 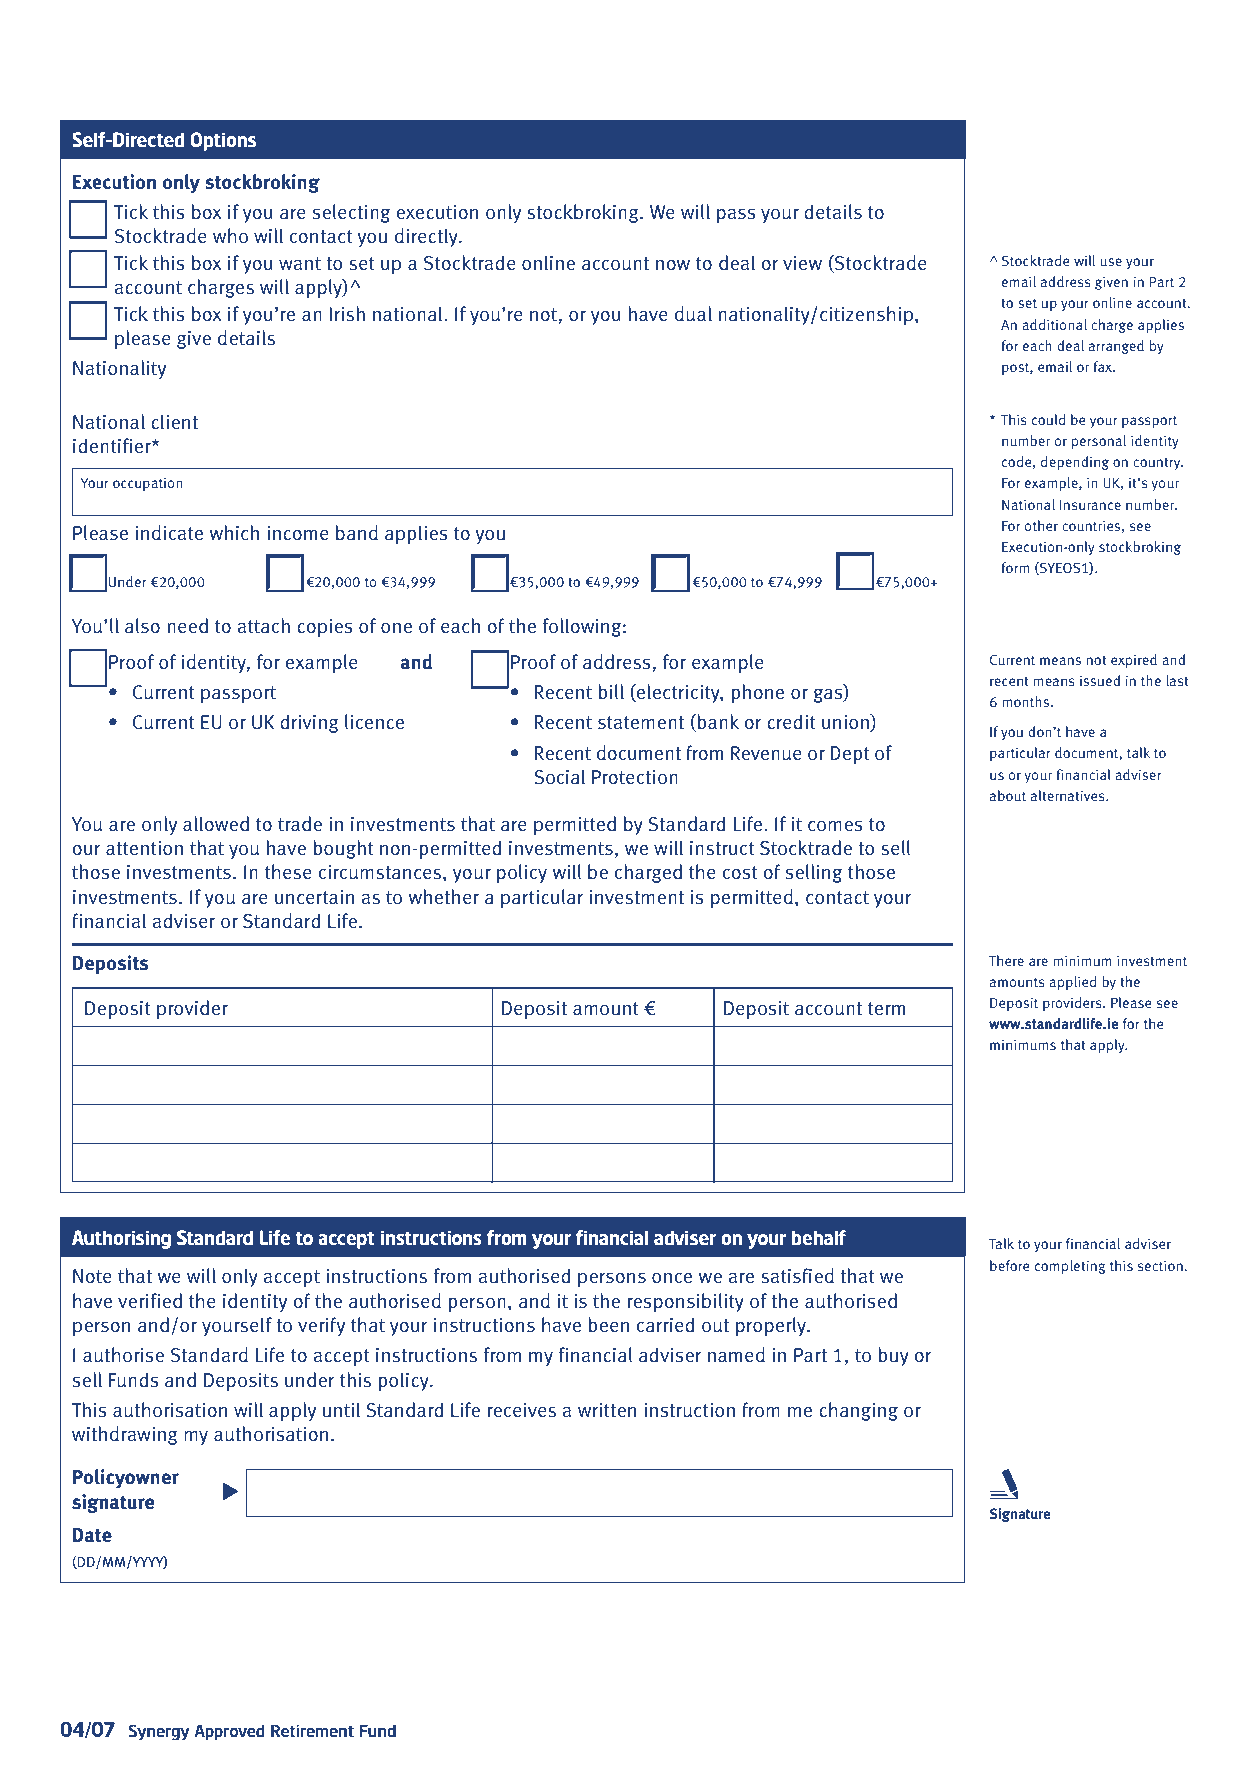 I want to click on Approved, so click(x=229, y=1732).
